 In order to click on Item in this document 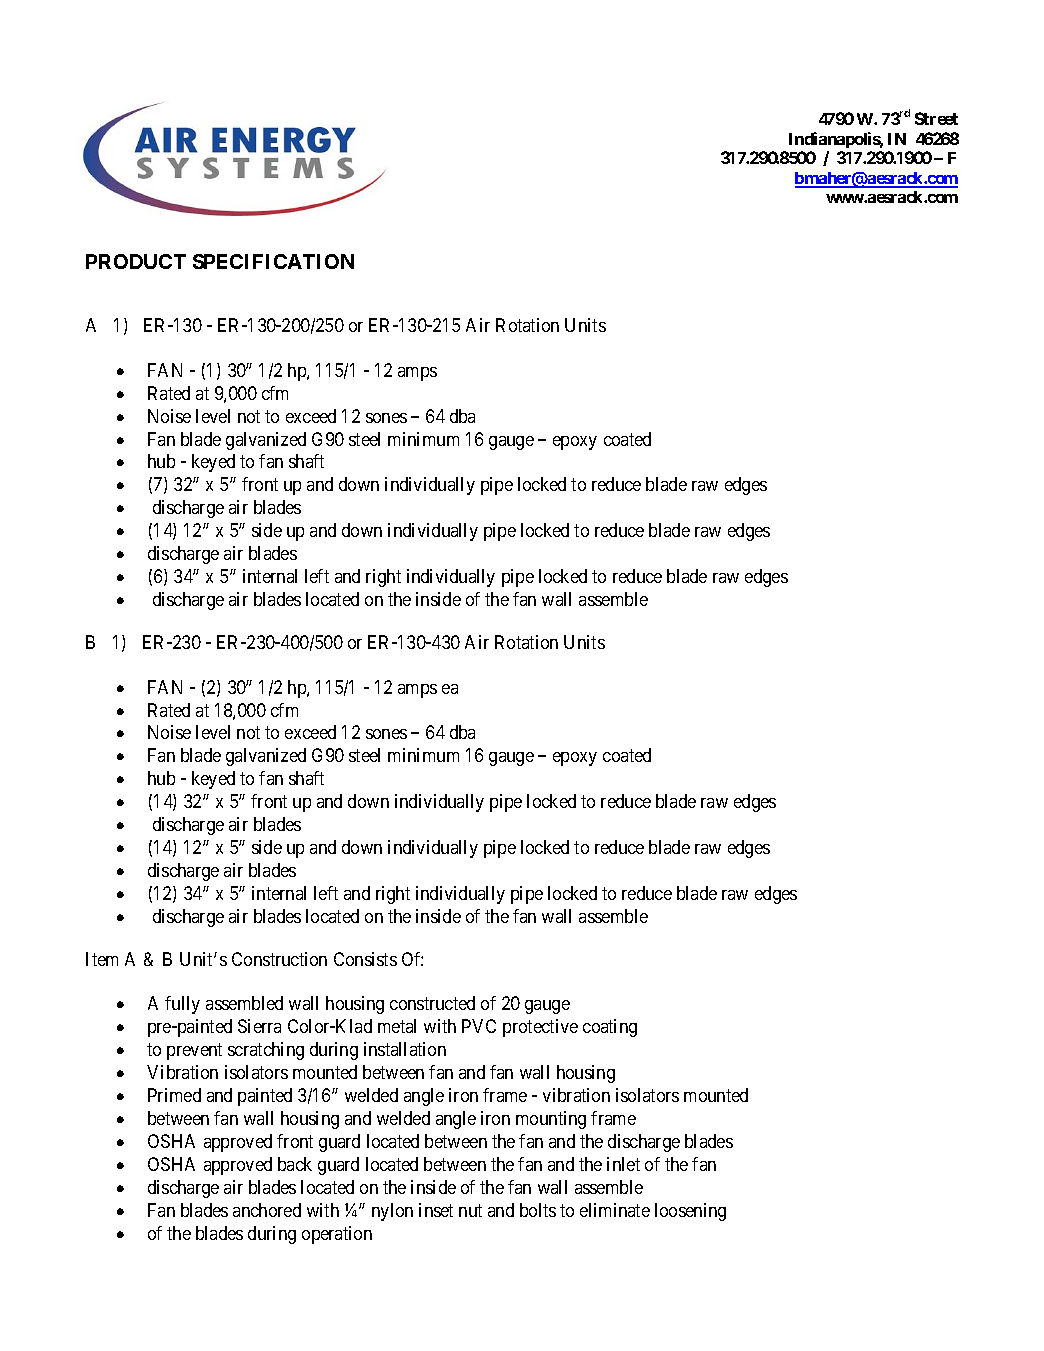, I will do `click(102, 959)`.
